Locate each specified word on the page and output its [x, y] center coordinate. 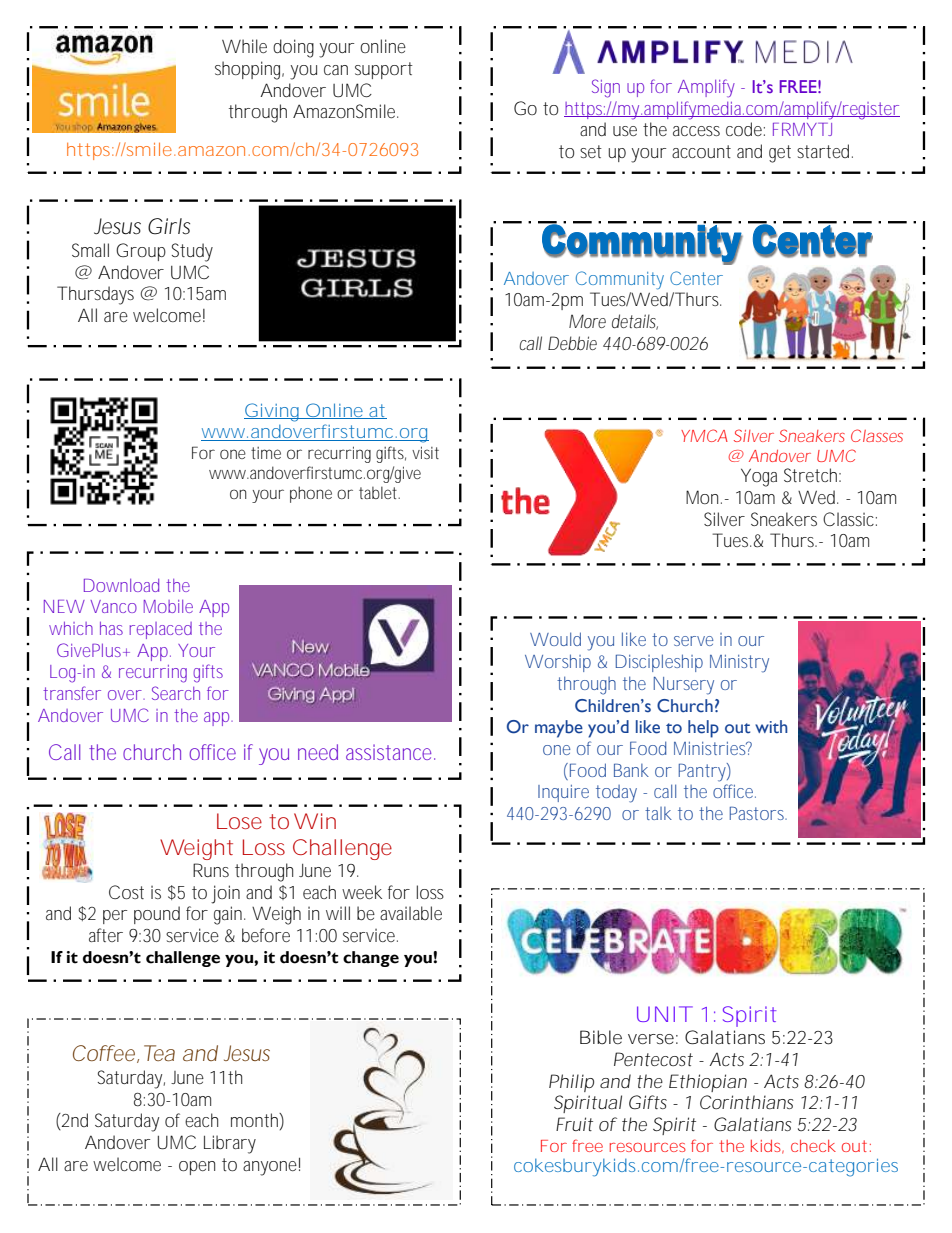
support [384, 70]
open [197, 1168]
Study [192, 252]
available [411, 913]
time [266, 453]
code [744, 129]
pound [157, 915]
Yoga [759, 477]
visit [425, 452]
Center [696, 278]
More [587, 321]
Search [176, 693]
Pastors [758, 813]
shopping [249, 70]
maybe [559, 729]
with [771, 727]
